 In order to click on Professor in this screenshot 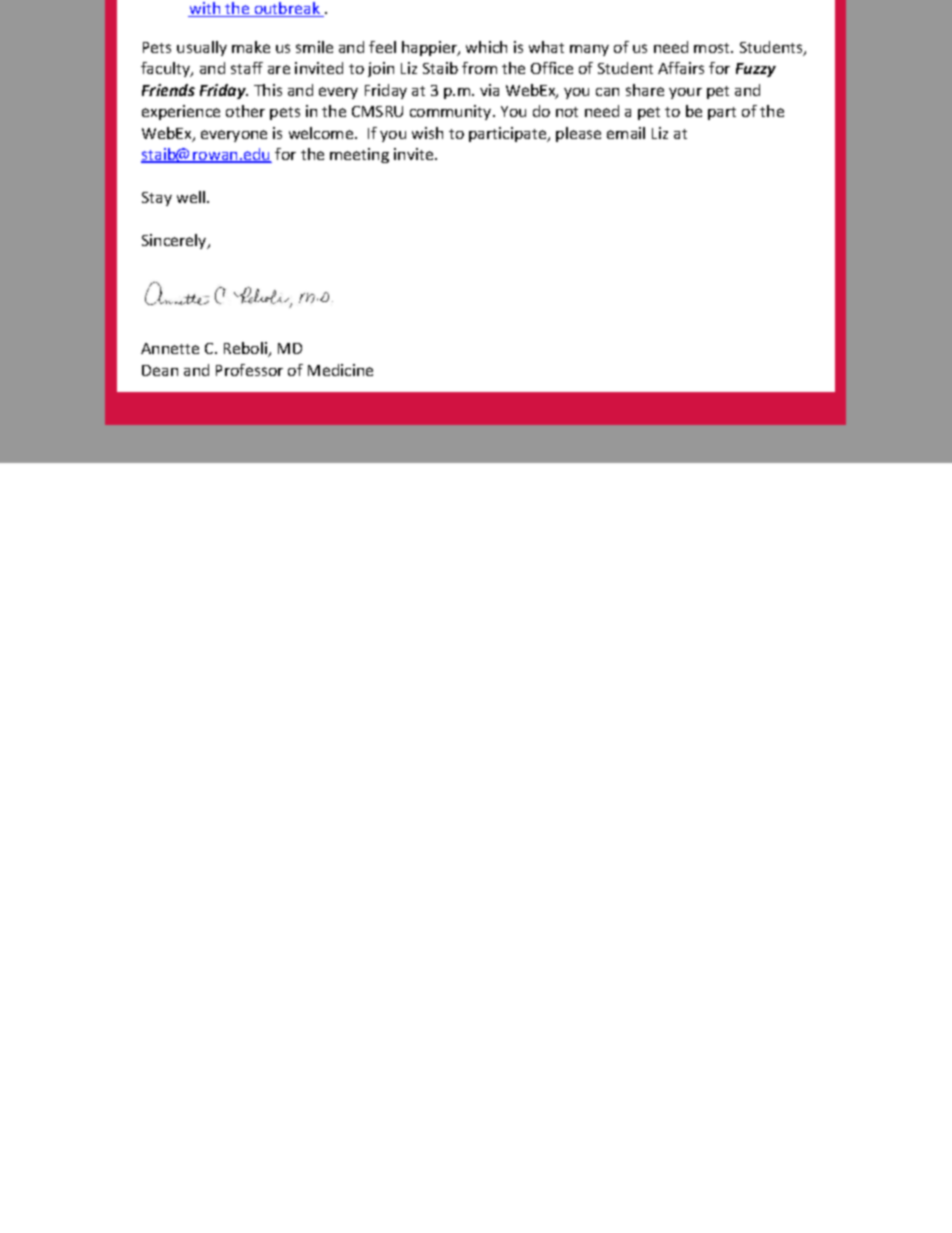, I will do `click(249, 370)`.
